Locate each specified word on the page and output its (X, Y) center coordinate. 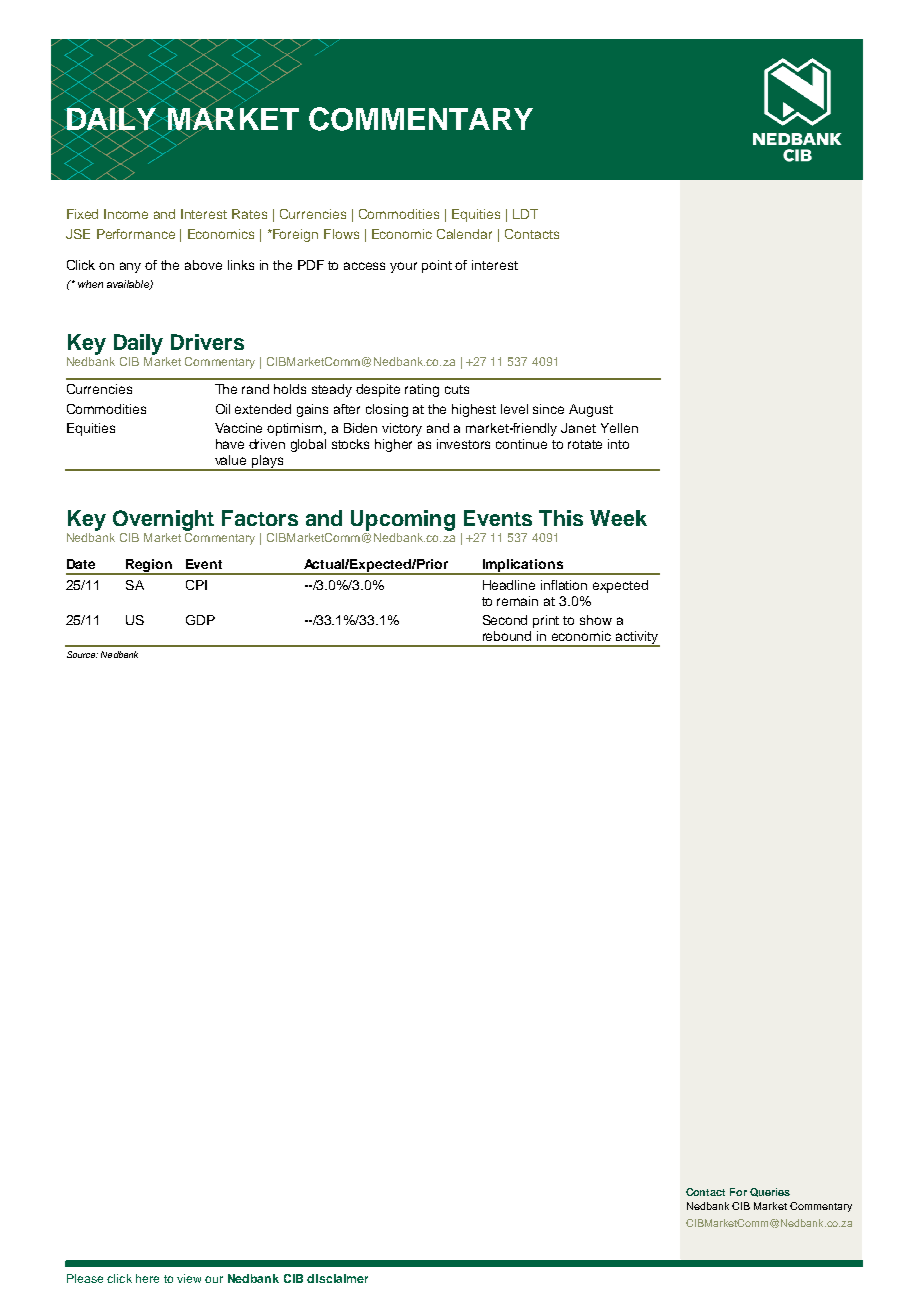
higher (393, 445)
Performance (136, 234)
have (230, 444)
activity (636, 639)
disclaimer (337, 1278)
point (437, 266)
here (147, 1278)
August (591, 410)
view (189, 1278)
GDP (200, 620)
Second (505, 620)
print (546, 621)
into (618, 444)
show (596, 620)
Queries (770, 1192)
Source (82, 654)
